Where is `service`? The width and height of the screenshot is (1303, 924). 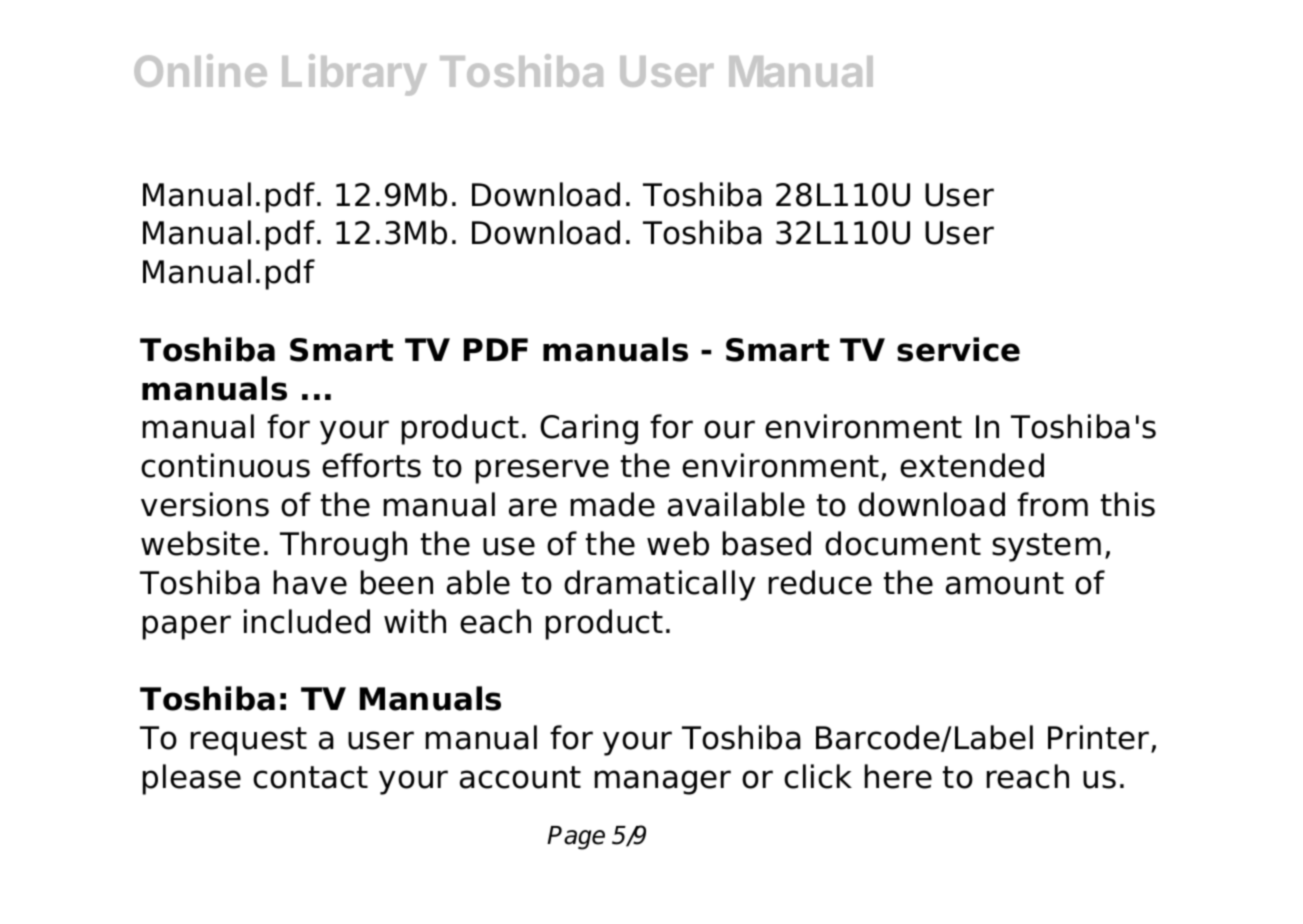 service is located at coordinates (958, 349).
